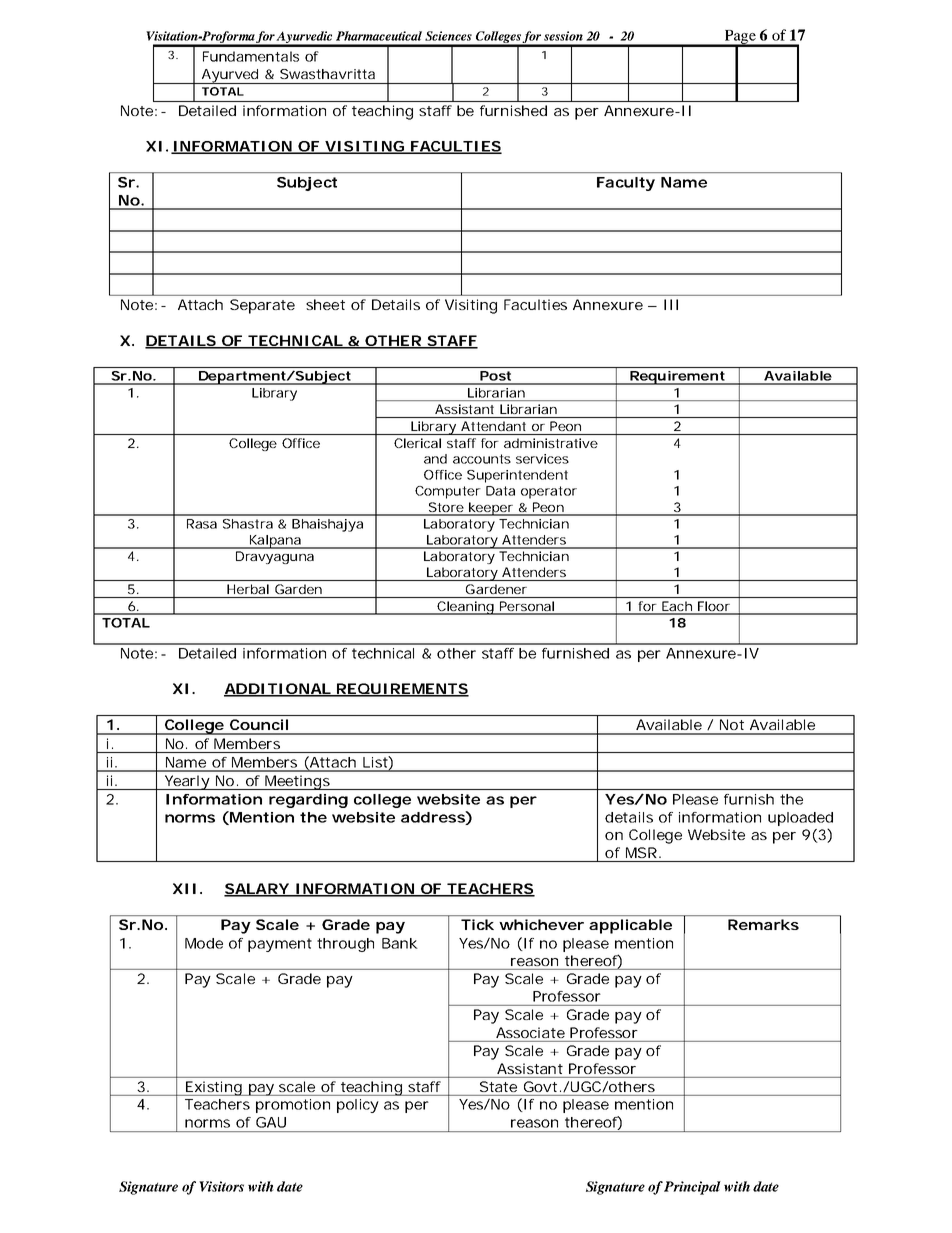 This screenshot has height=1233, width=952. What do you see at coordinates (549, 492) in the screenshot?
I see `operator` at bounding box center [549, 492].
